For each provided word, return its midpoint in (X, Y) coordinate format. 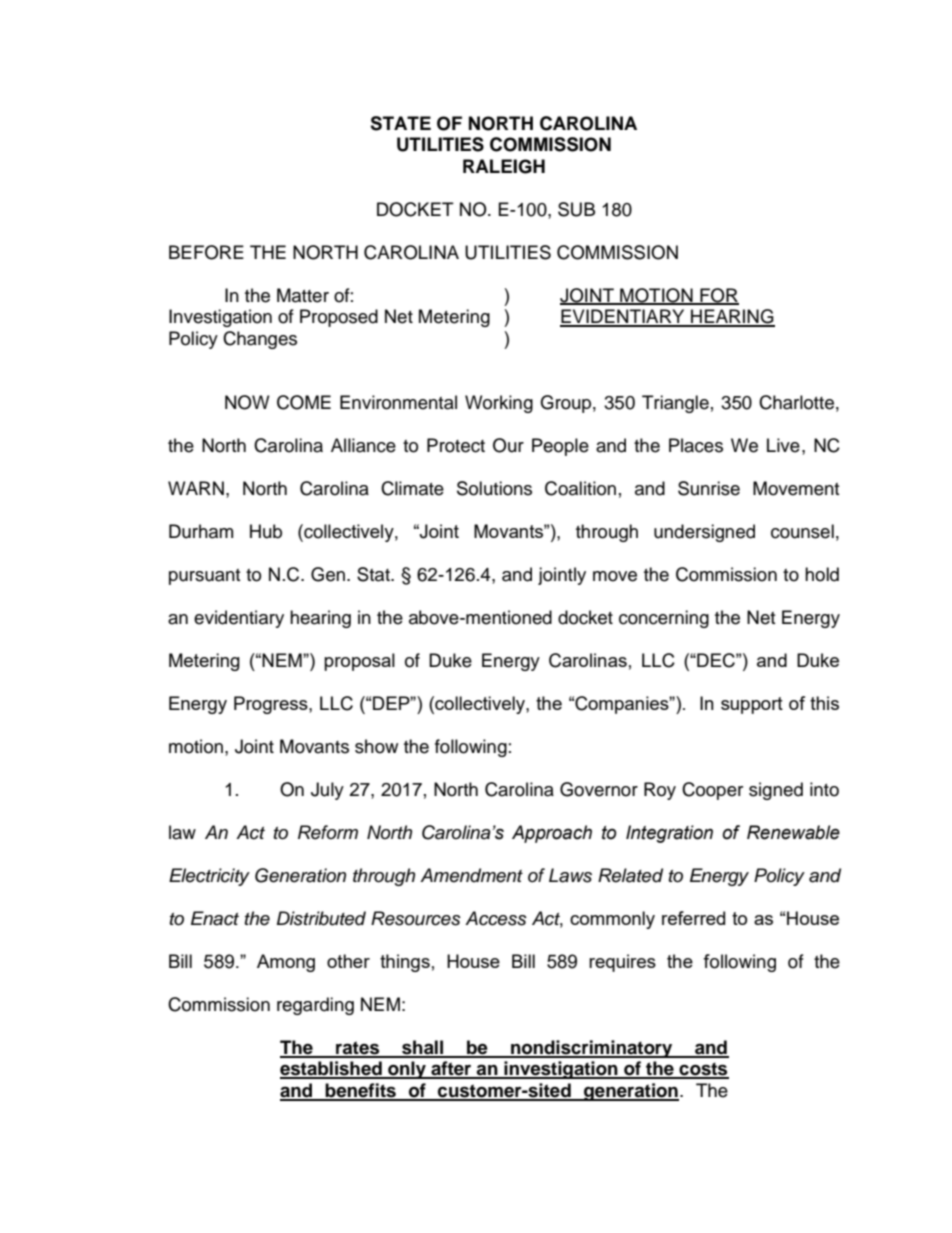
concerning (664, 619)
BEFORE (206, 252)
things (405, 963)
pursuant (204, 577)
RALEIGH (504, 166)
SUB (576, 209)
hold (822, 574)
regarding (315, 1006)
